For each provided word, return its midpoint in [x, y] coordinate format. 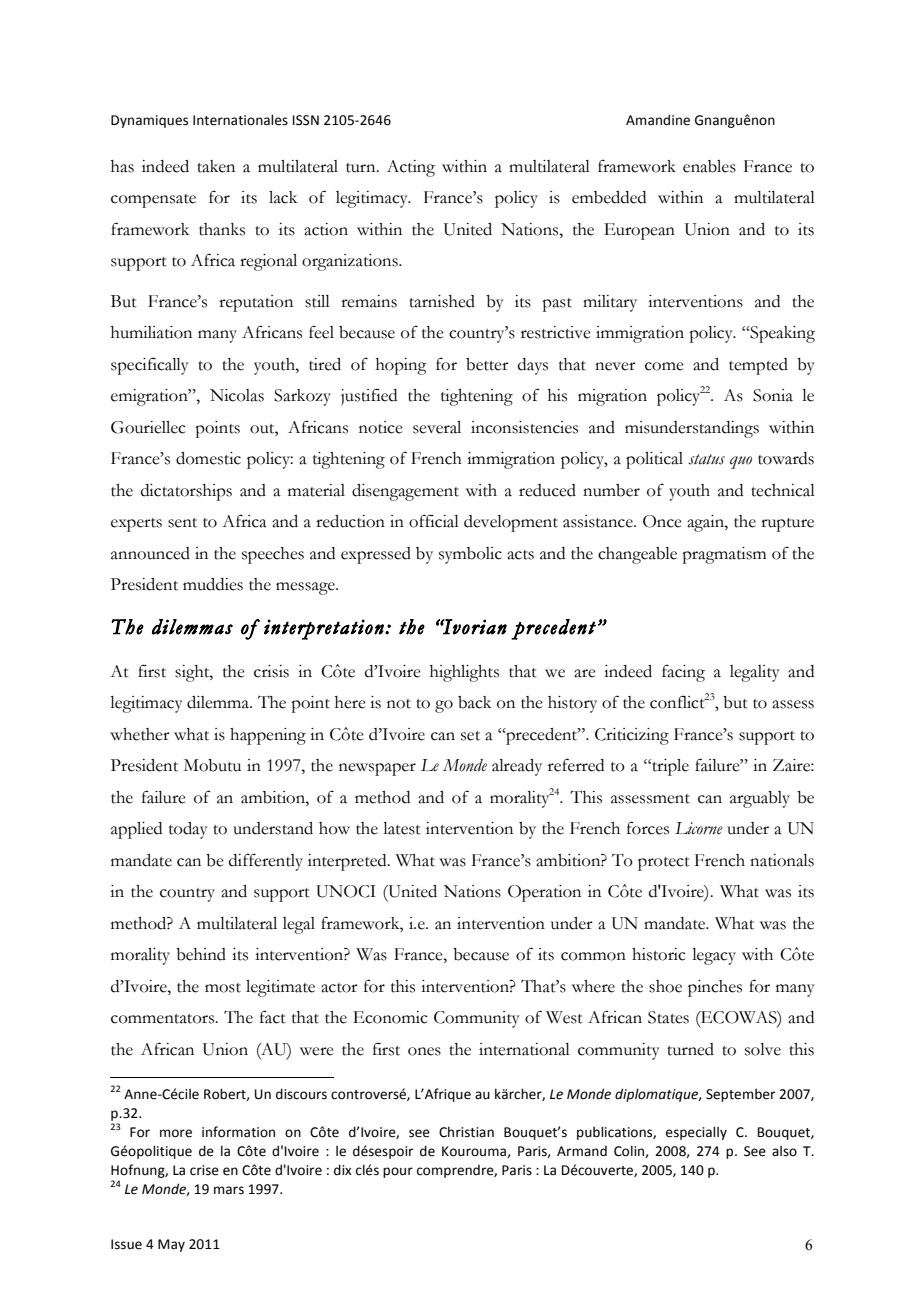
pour [398, 1172]
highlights [464, 673]
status [706, 459]
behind [201, 954]
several [437, 427]
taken [216, 166]
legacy [714, 956]
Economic [390, 1017]
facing [683, 673]
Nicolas [237, 395]
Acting [411, 168]
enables [709, 166]
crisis [271, 671]
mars [229, 1190]
